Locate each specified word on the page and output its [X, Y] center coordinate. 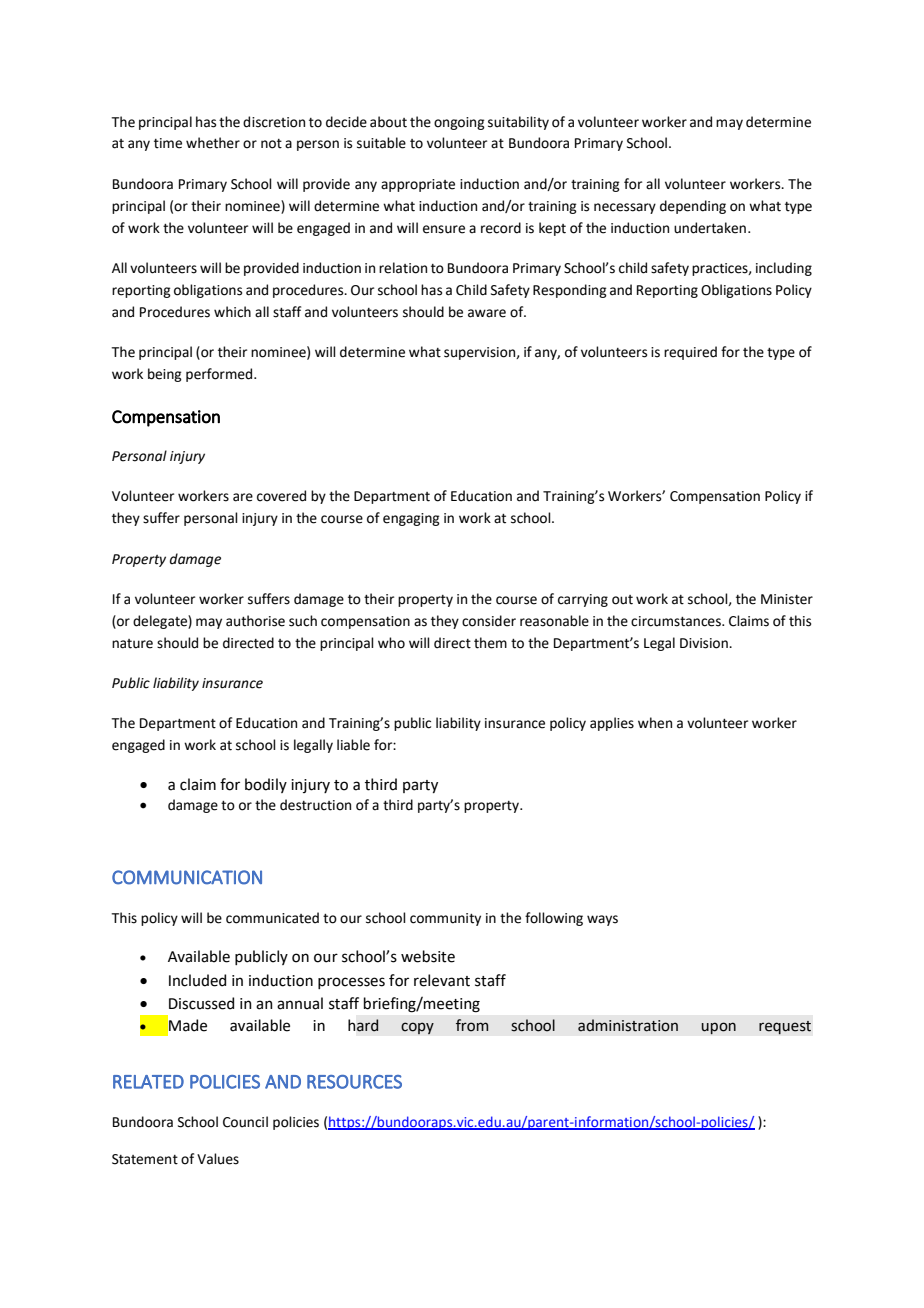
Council [245, 1122]
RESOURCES [354, 1082]
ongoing [459, 123]
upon [718, 1028]
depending [693, 207]
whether [213, 143]
